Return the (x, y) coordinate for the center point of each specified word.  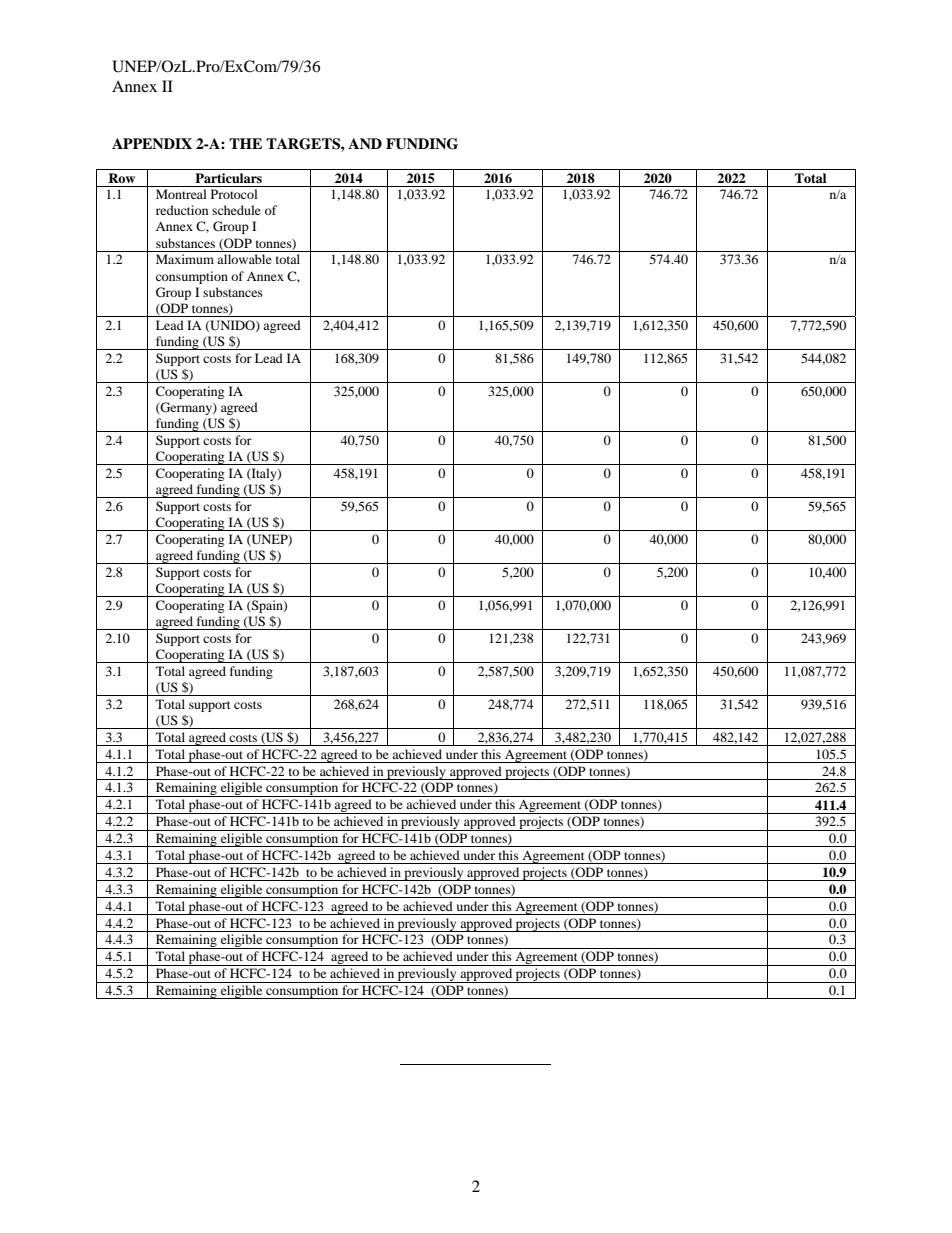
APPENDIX (152, 143)
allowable (244, 259)
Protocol (234, 194)
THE (245, 143)
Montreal (181, 194)
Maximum (185, 259)
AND (365, 143)
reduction (182, 210)
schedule (236, 210)
